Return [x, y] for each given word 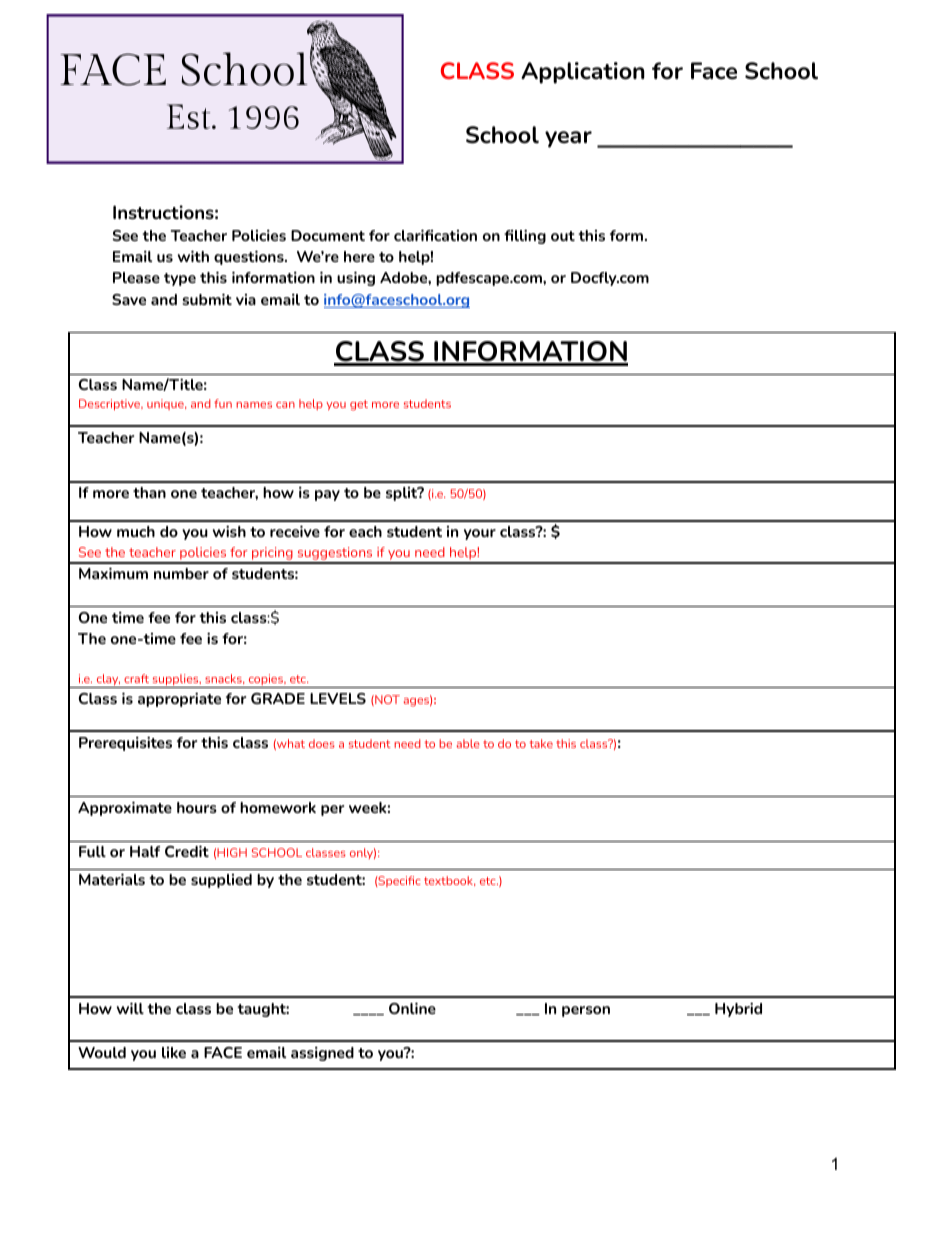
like [174, 1052]
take [541, 743]
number [181, 573]
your [480, 534]
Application [583, 73]
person [586, 1011]
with [193, 256]
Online [412, 1008]
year [568, 139]
